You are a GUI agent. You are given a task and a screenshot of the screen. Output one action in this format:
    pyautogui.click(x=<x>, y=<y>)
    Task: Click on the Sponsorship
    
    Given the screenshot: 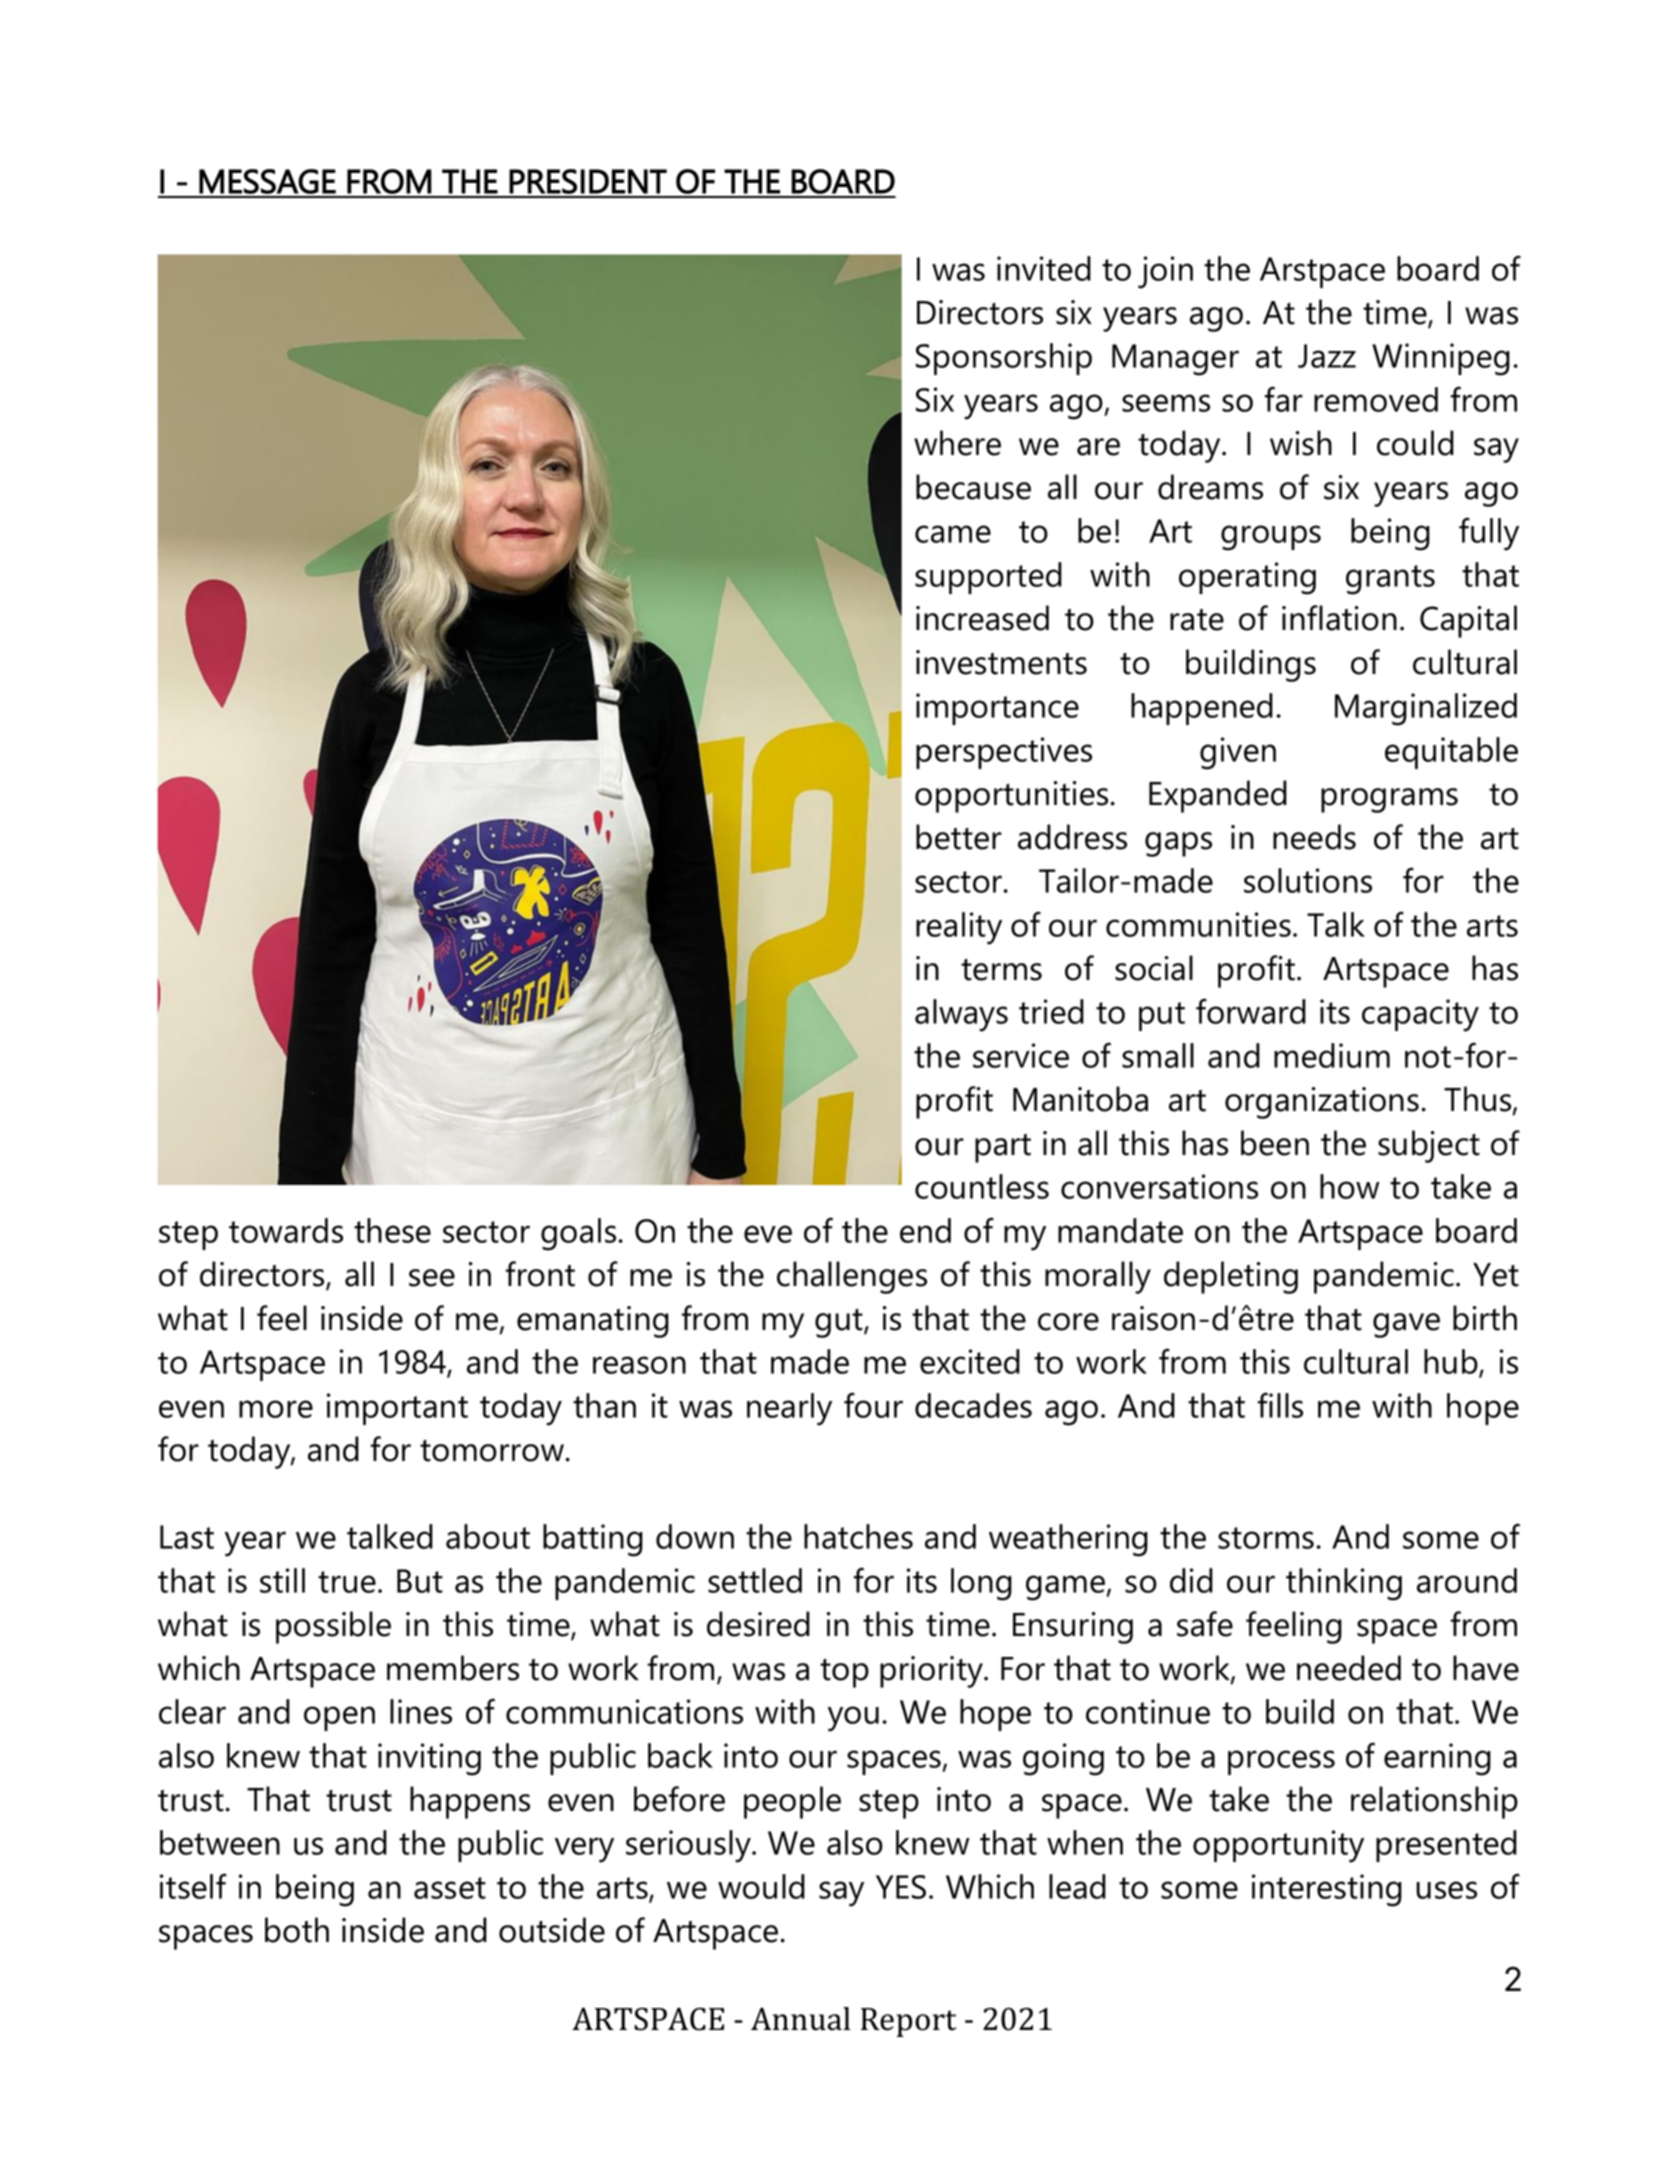 What is the action you would take?
    pyautogui.click(x=1004, y=359)
